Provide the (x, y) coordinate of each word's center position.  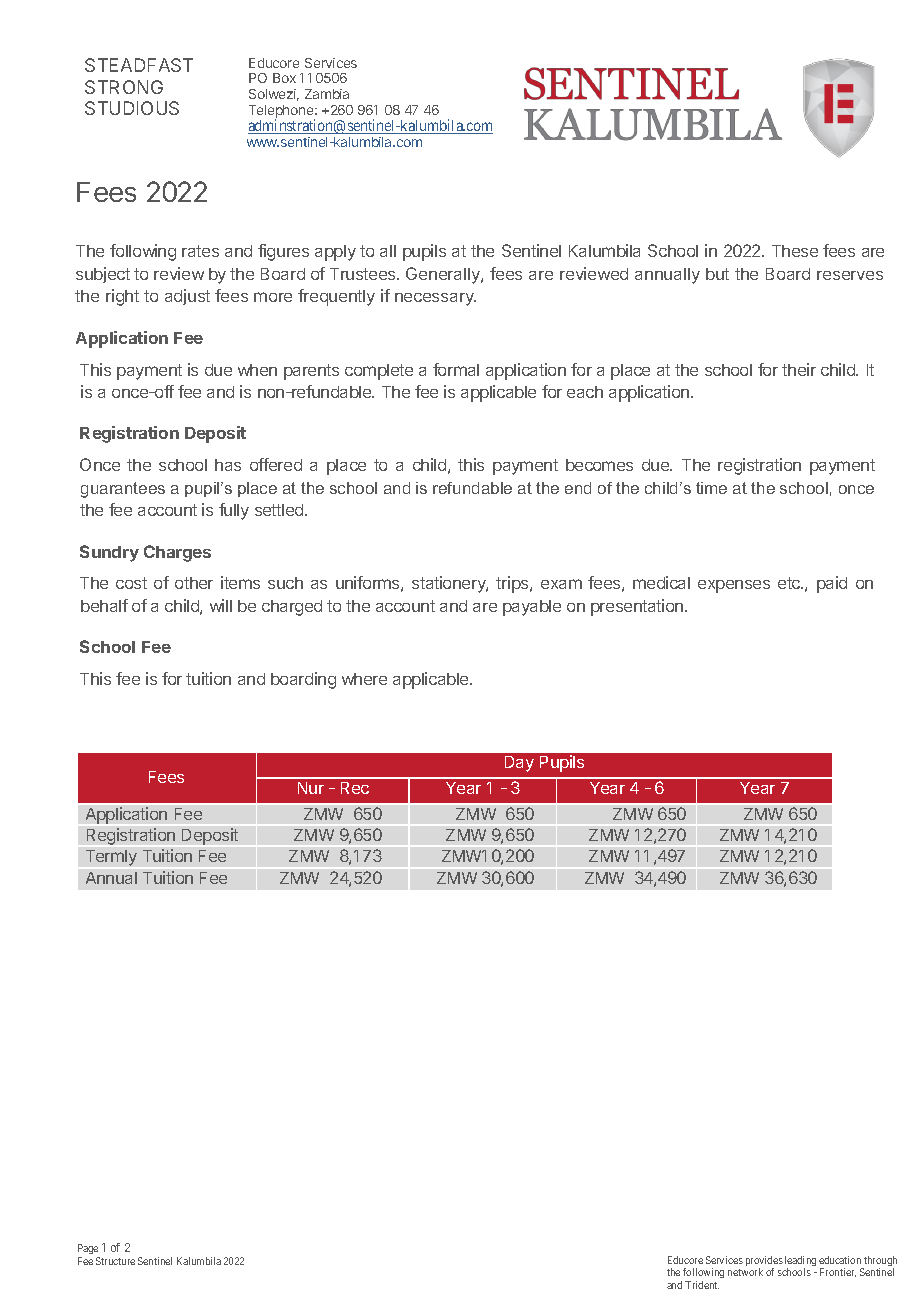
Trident (702, 1285)
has (228, 465)
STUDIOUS (132, 108)
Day (519, 764)
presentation (638, 607)
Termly (111, 858)
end (578, 488)
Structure (115, 1261)
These (795, 251)
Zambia (327, 94)
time (711, 488)
